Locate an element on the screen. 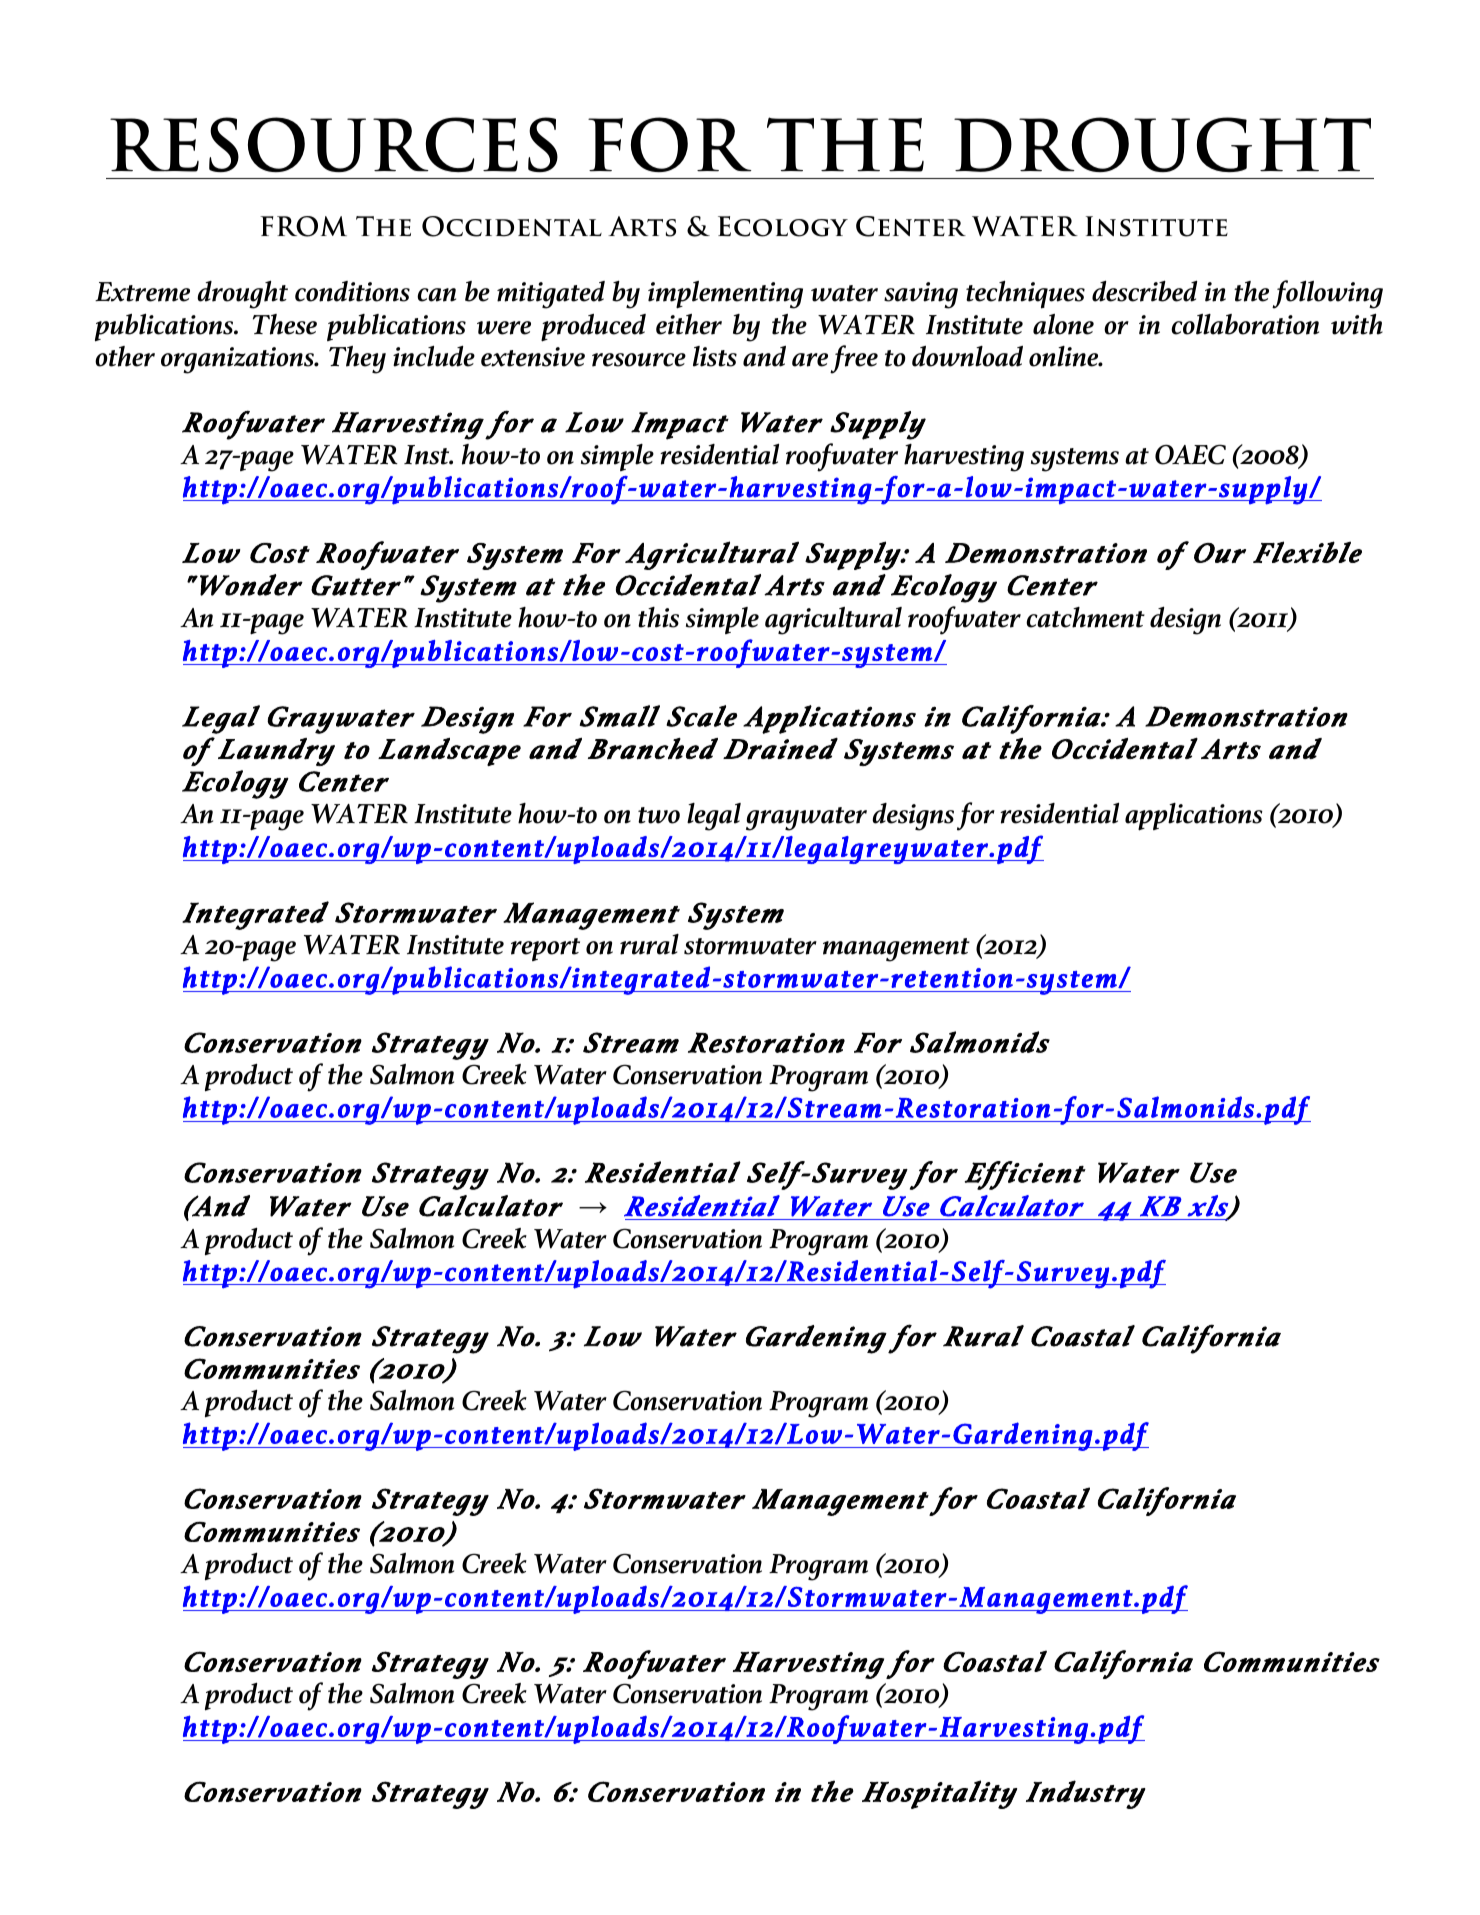 Image resolution: width=1480 pixels, height=1915 pixels. implementing is located at coordinates (725, 295).
